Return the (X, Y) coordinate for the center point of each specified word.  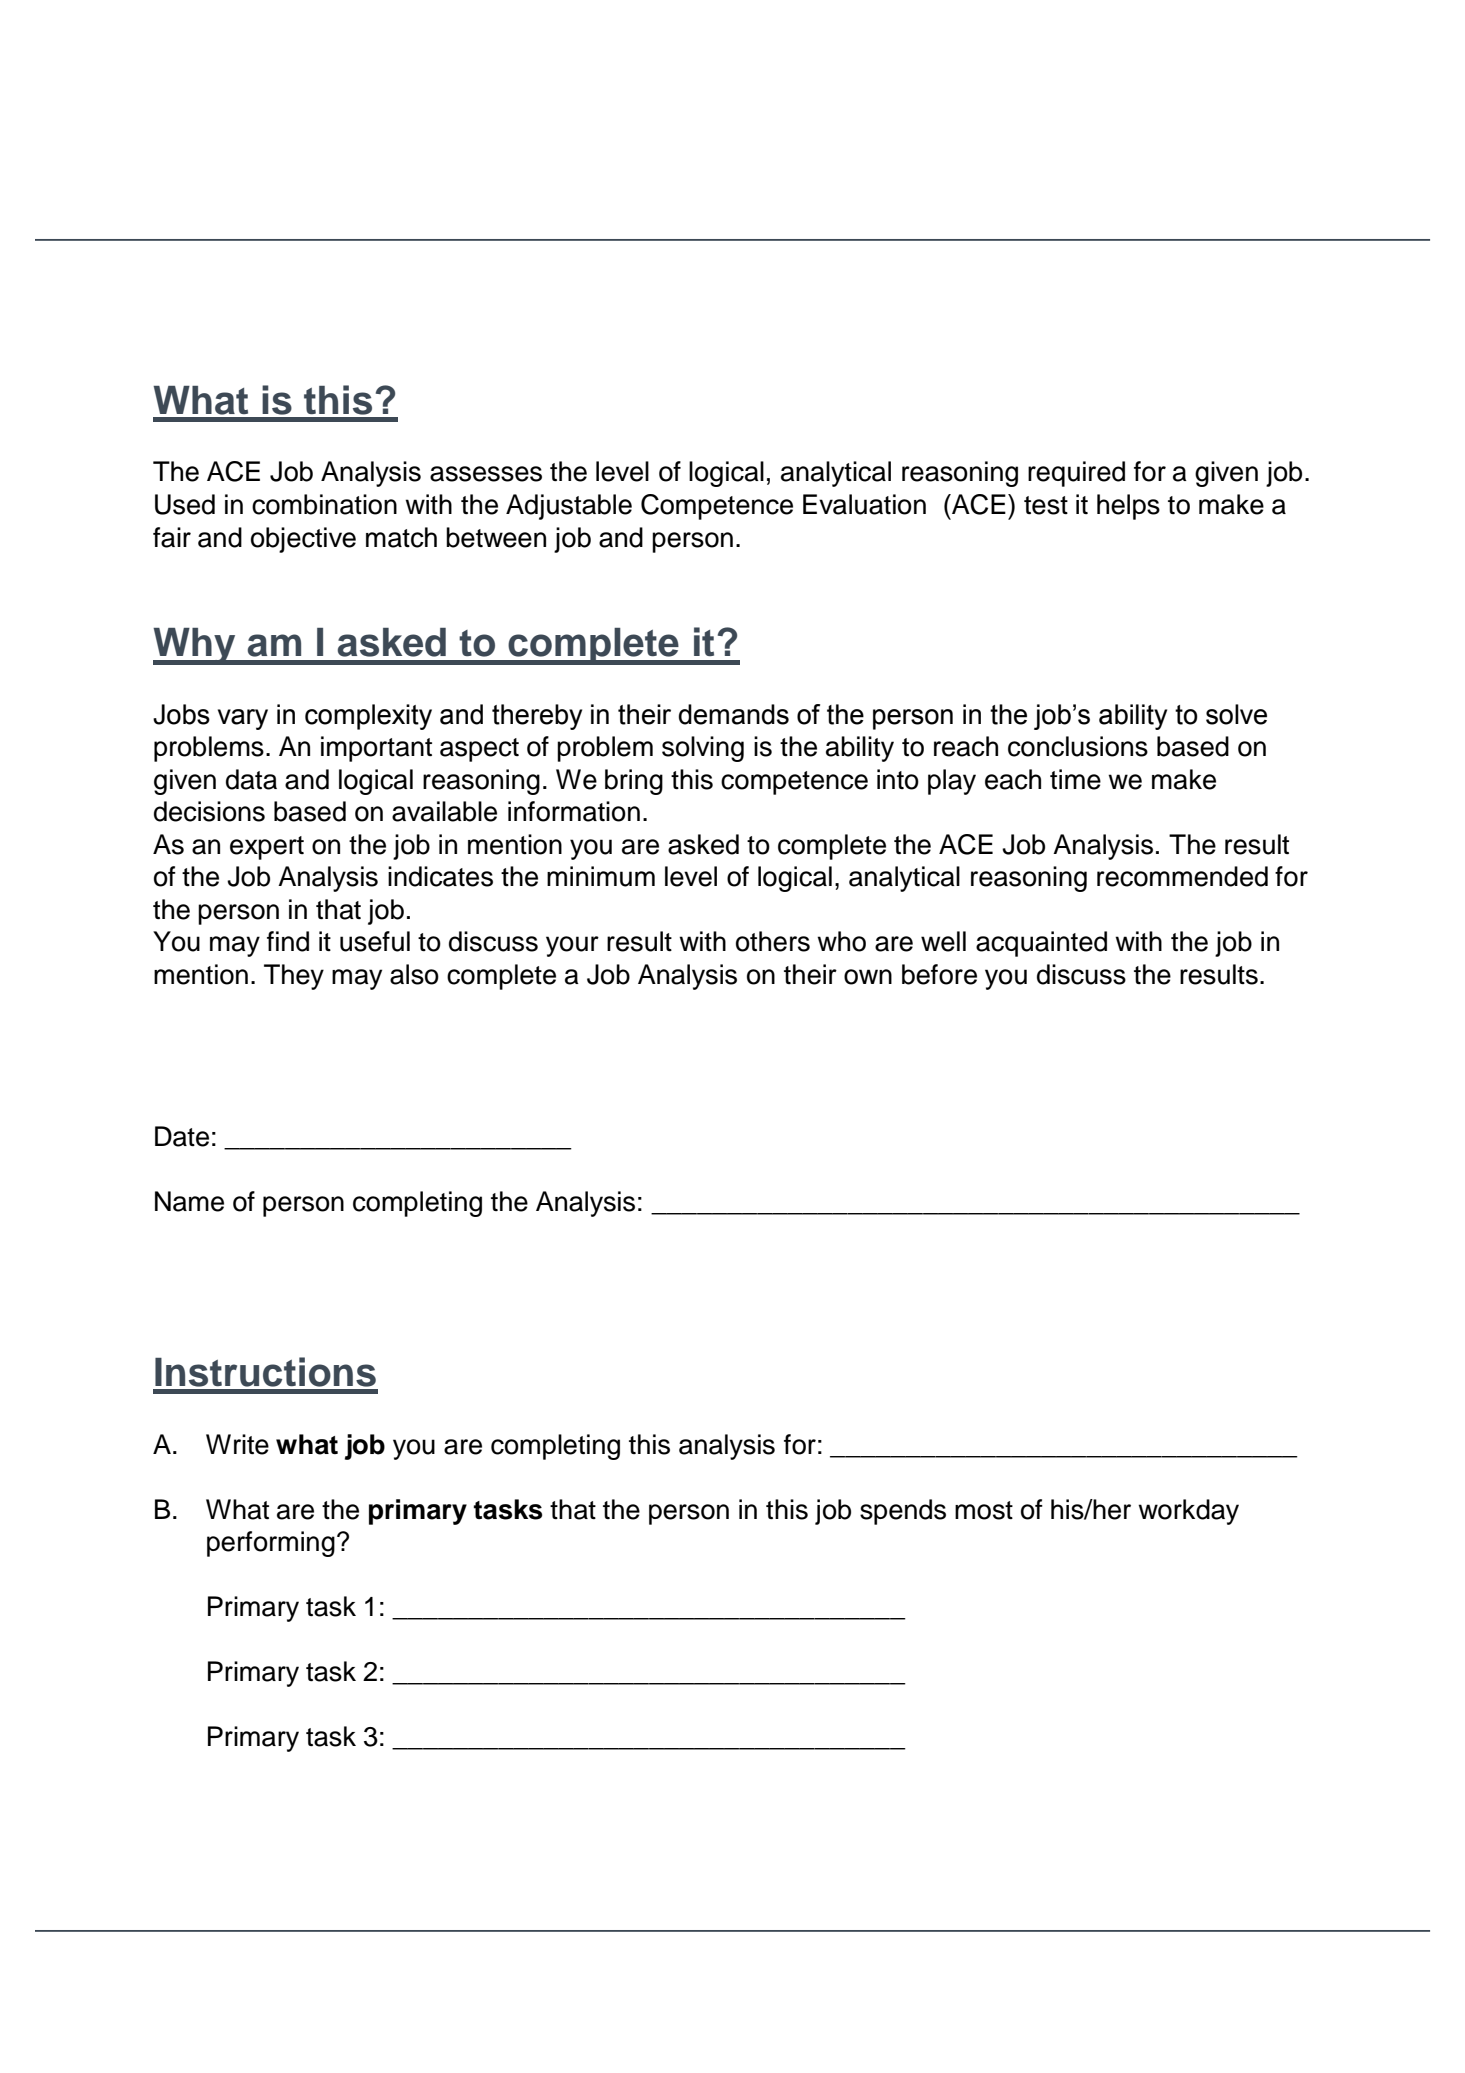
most (984, 1510)
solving (703, 749)
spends (903, 1512)
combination (324, 504)
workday (1188, 1512)
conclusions (1078, 746)
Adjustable (569, 507)
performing (271, 1544)
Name (189, 1201)
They (294, 977)
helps (1128, 507)
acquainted (1041, 944)
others (773, 941)
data (251, 779)
